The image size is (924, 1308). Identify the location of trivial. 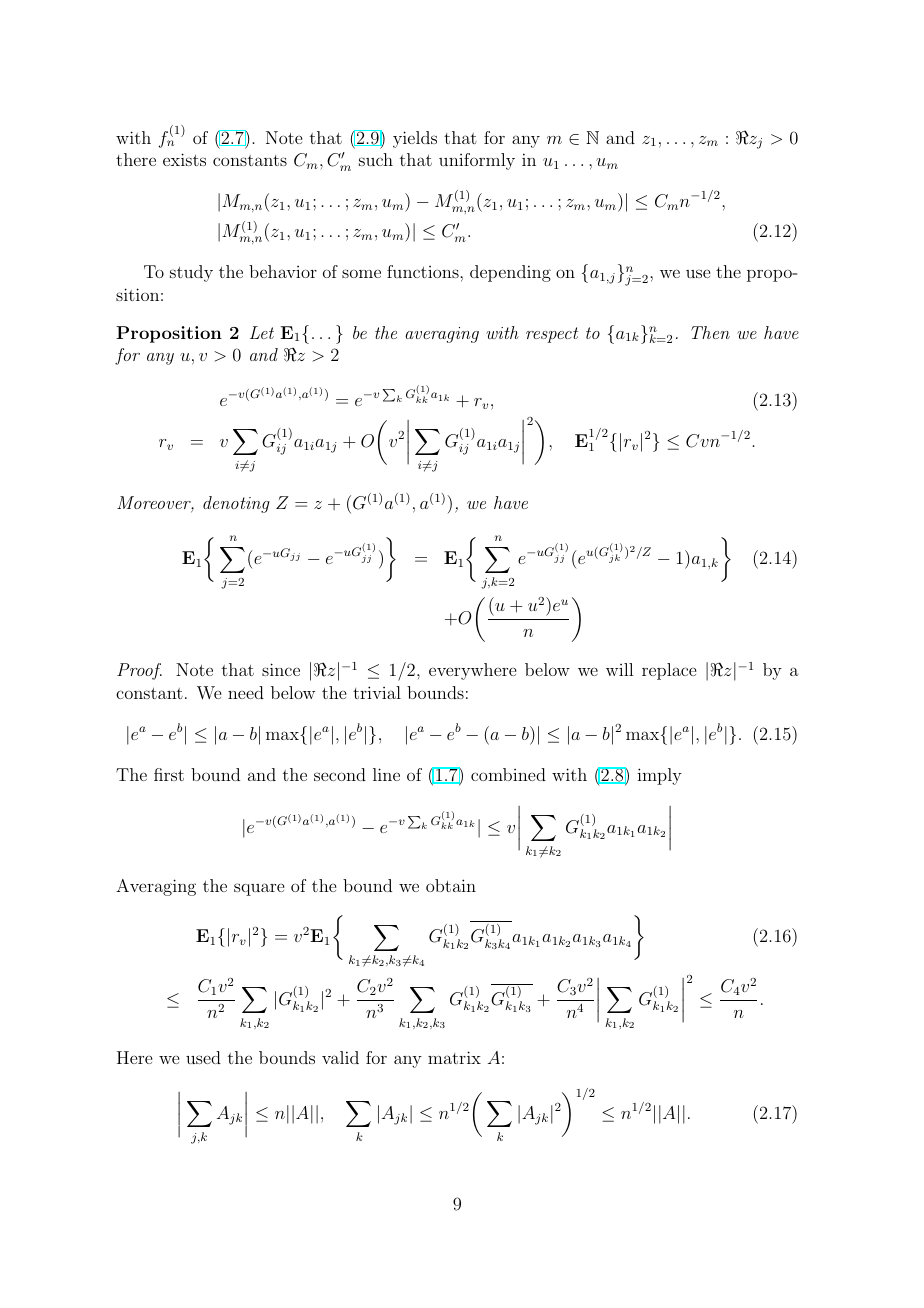
(377, 692).
